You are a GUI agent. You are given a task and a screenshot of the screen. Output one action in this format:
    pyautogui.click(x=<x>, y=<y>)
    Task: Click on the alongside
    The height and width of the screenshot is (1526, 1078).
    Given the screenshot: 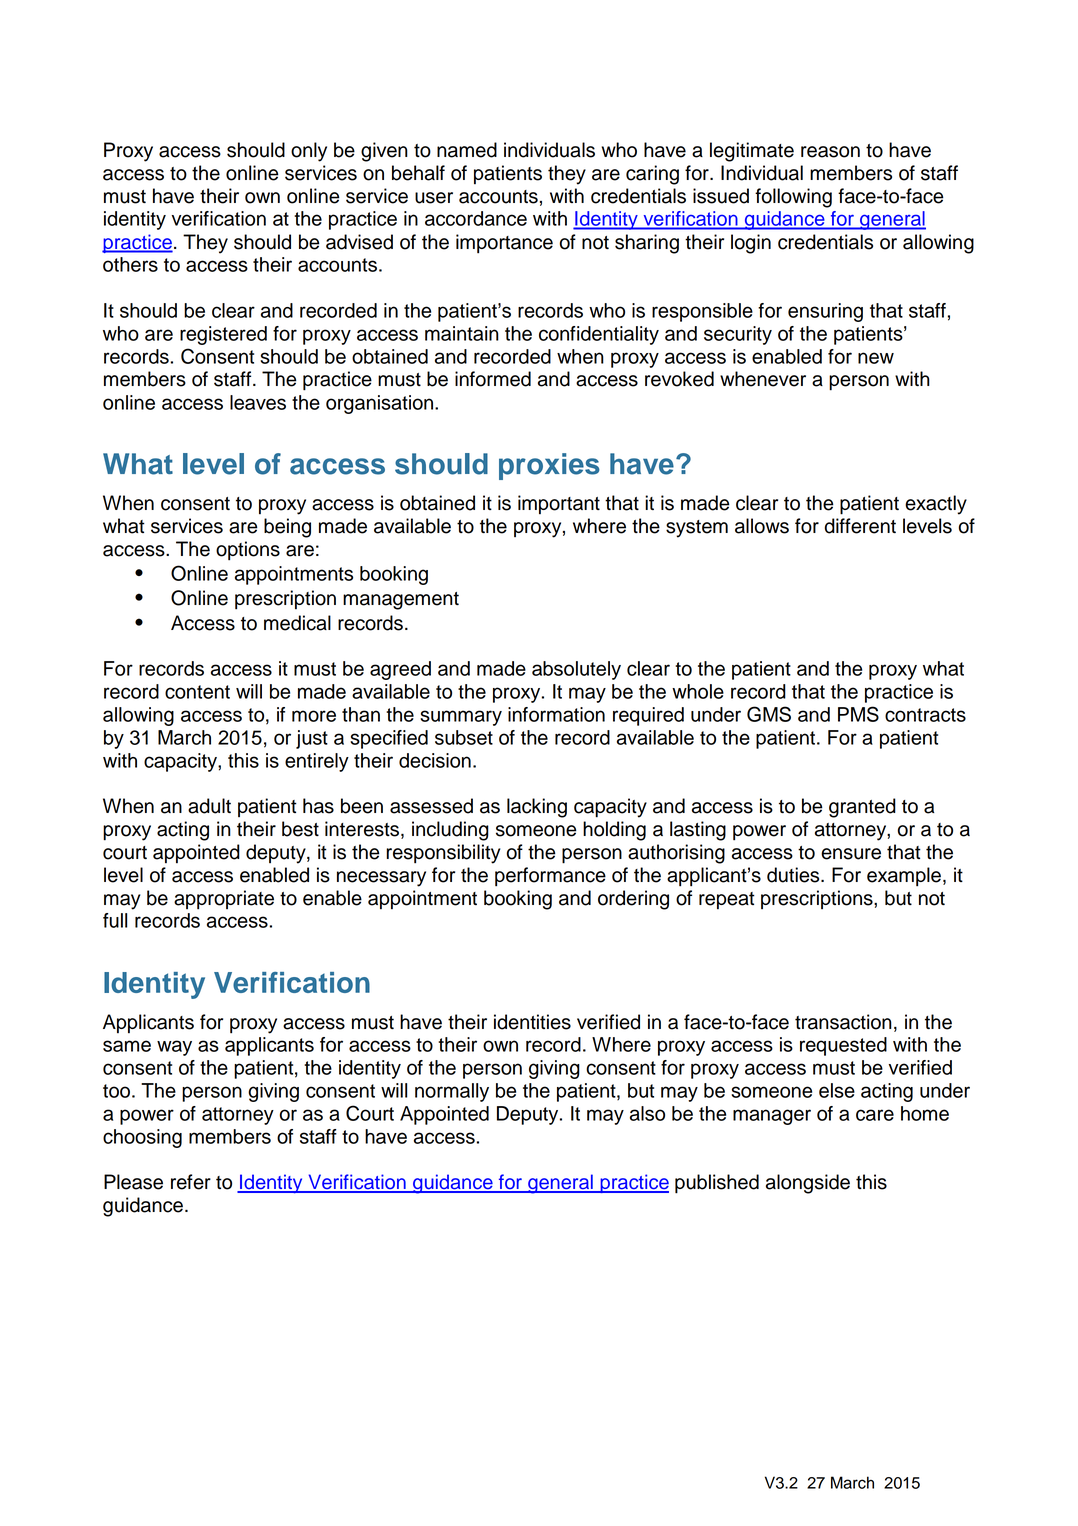 What is the action you would take?
    pyautogui.click(x=808, y=1184)
